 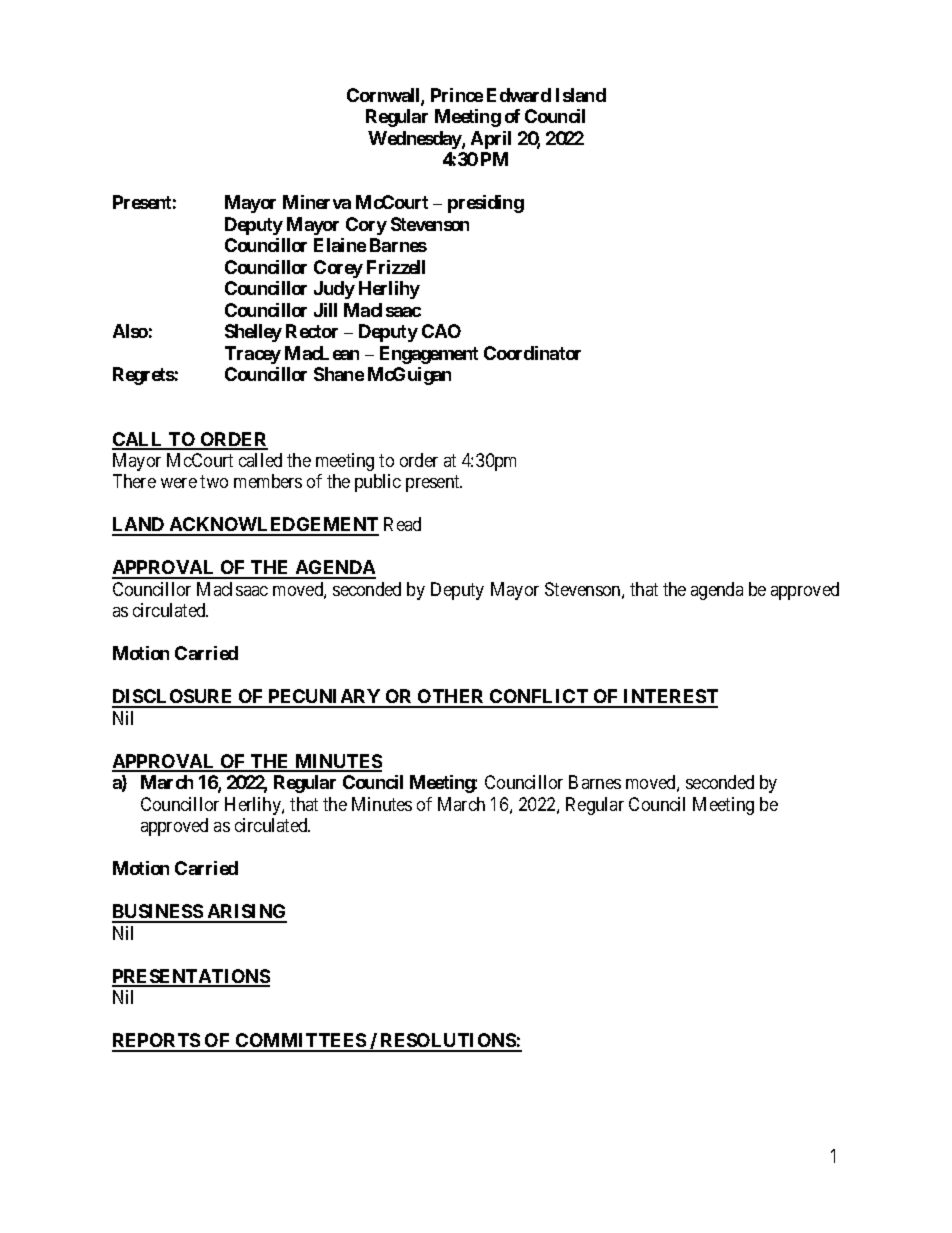 What do you see at coordinates (144, 376) in the screenshot?
I see `Regrets` at bounding box center [144, 376].
